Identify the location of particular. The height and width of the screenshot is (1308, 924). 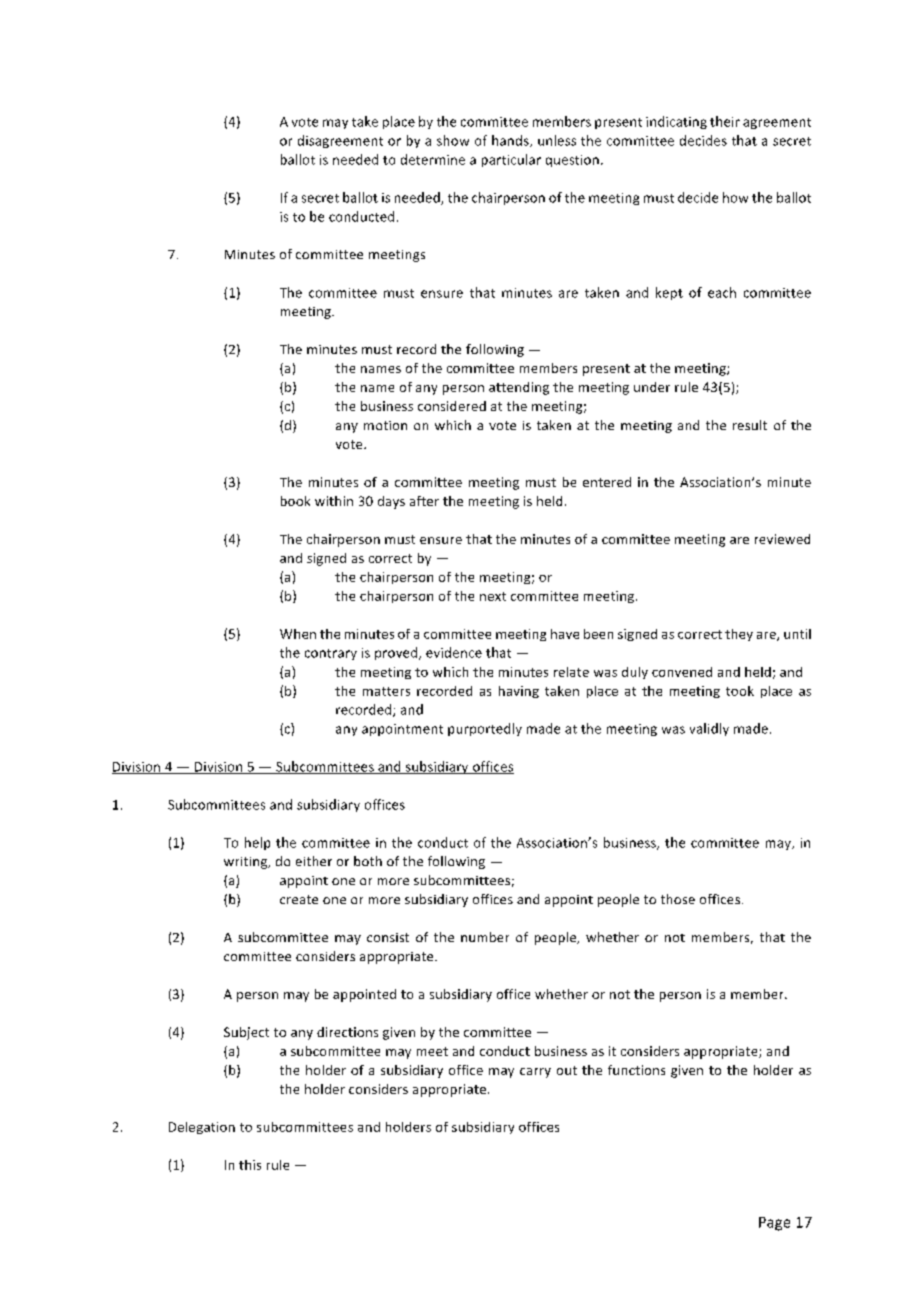
(511, 160).
